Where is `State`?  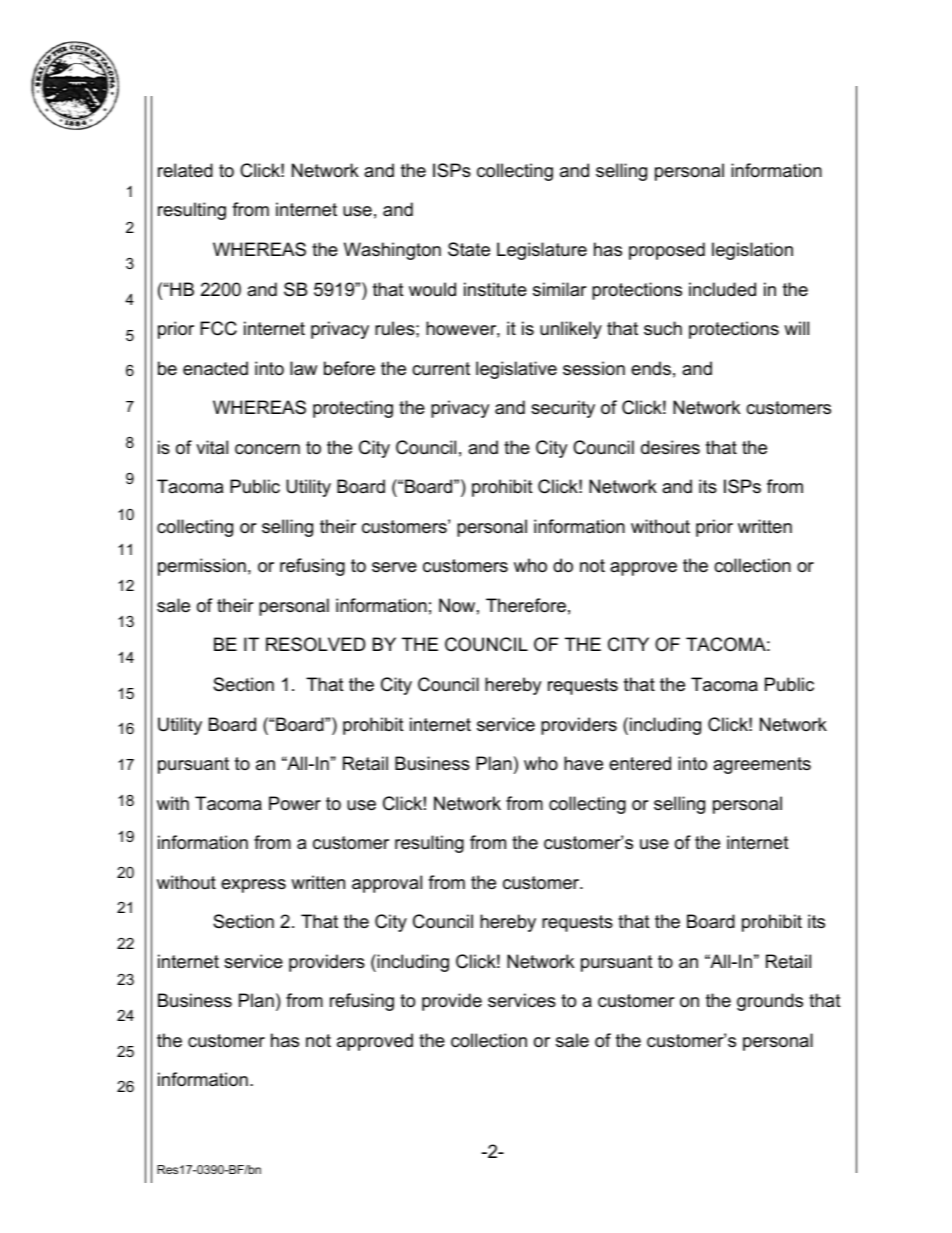
State is located at coordinates (469, 249).
